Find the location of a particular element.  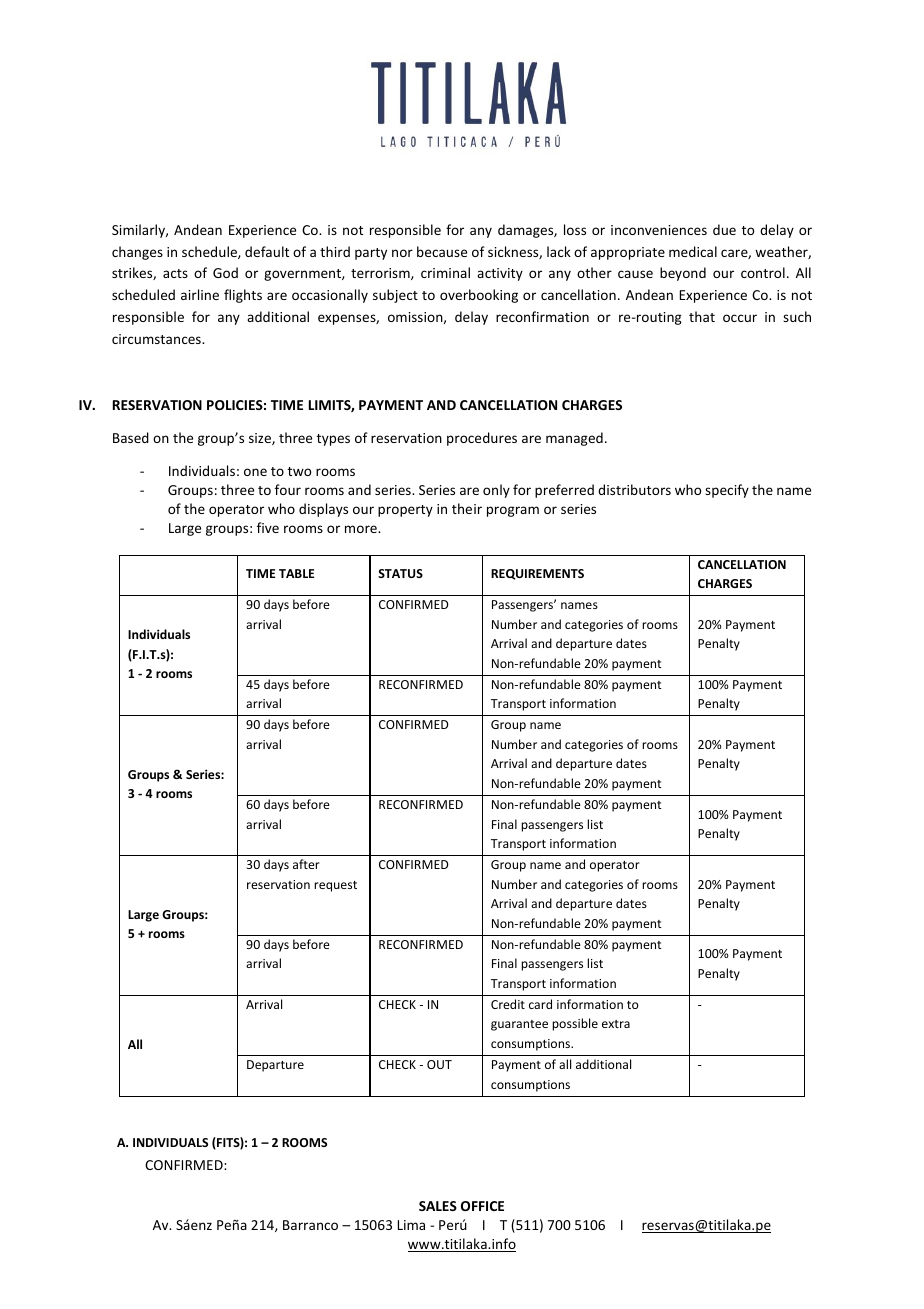

possible is located at coordinates (575, 1024).
